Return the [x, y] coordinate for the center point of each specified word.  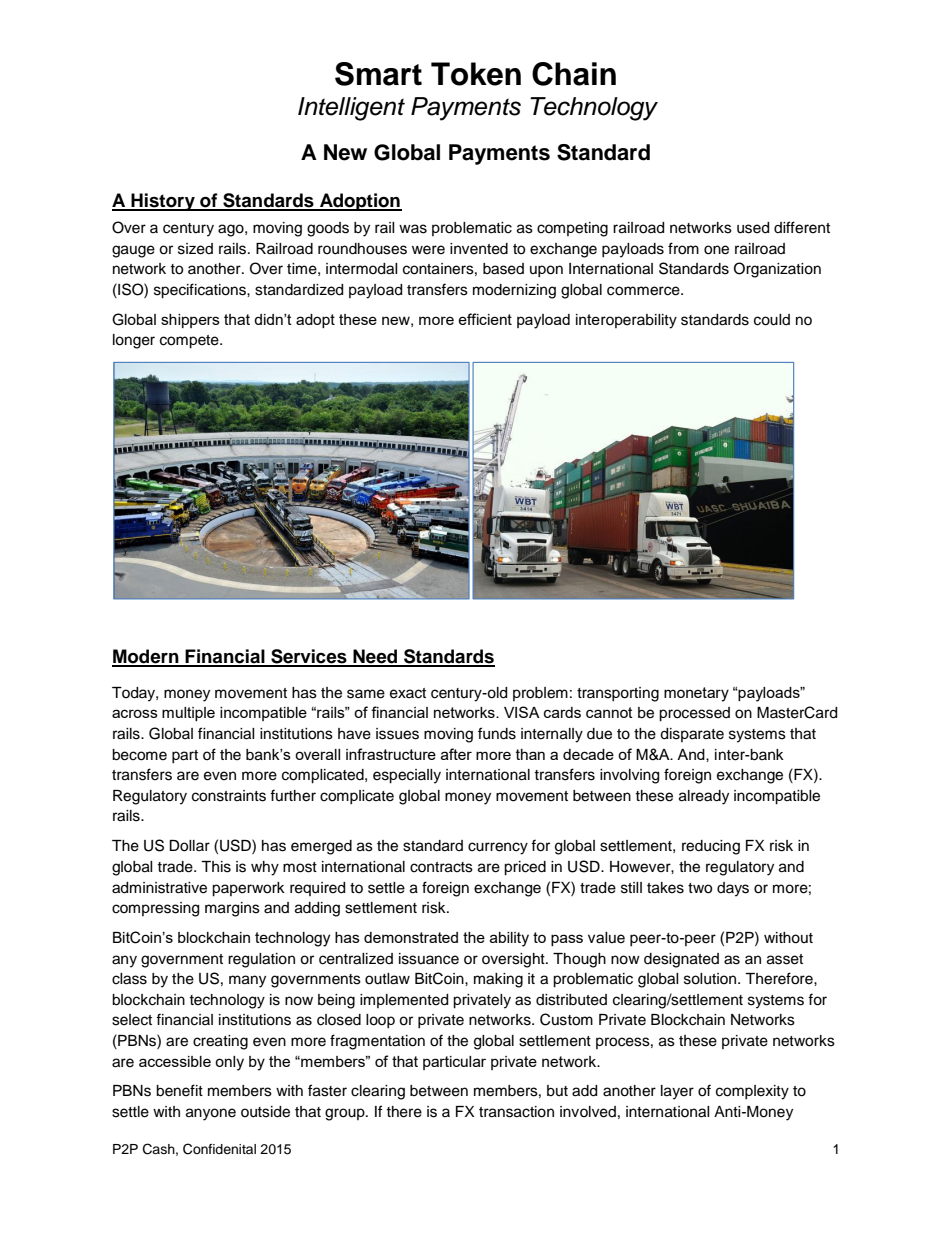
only [229, 1063]
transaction [516, 1112]
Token [476, 74]
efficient [485, 319]
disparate [692, 735]
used [753, 228]
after [456, 754]
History [163, 202]
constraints [229, 796]
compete [190, 342]
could [772, 320]
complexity [752, 1092]
